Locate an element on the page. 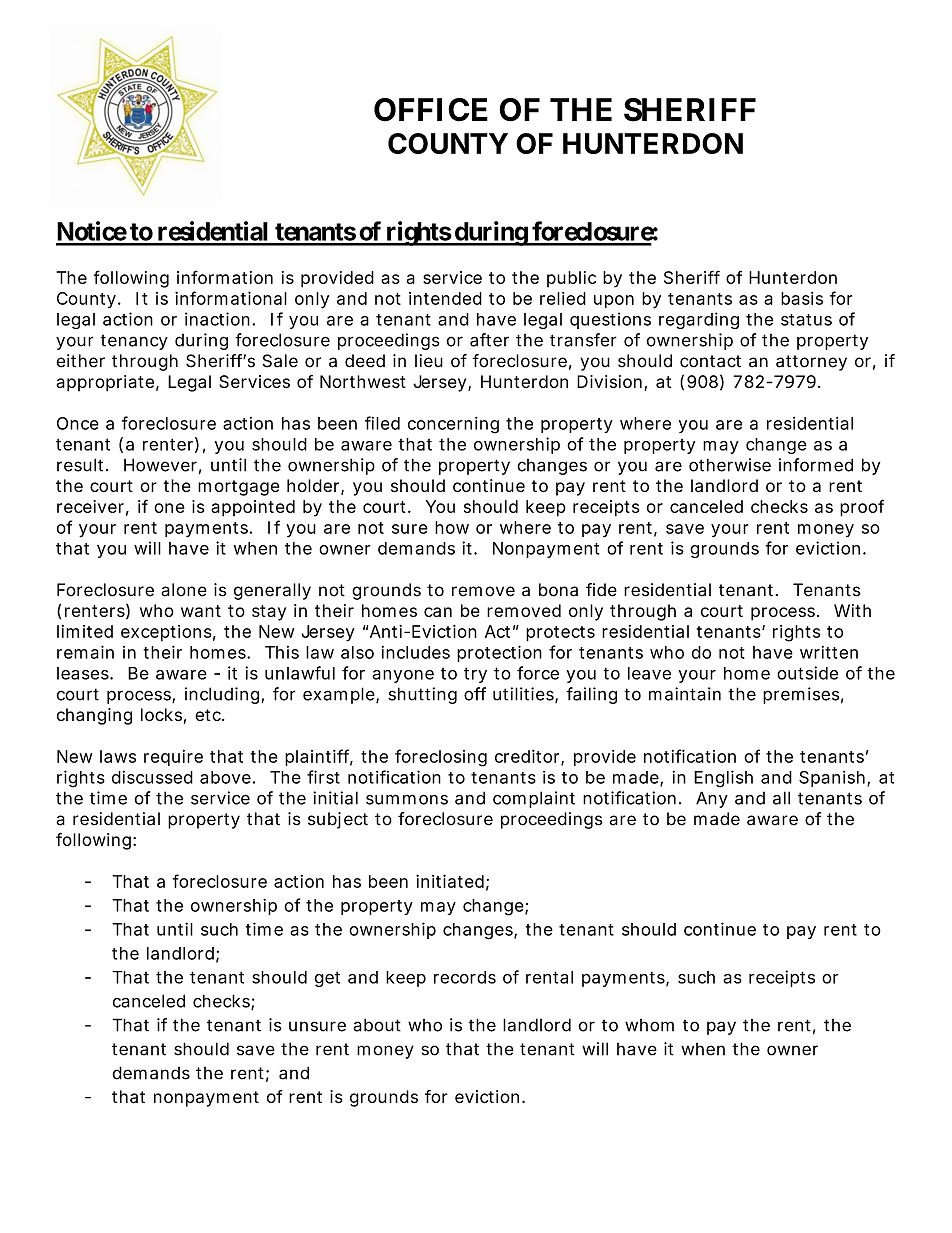 The image size is (952, 1233). after is located at coordinates (489, 340).
